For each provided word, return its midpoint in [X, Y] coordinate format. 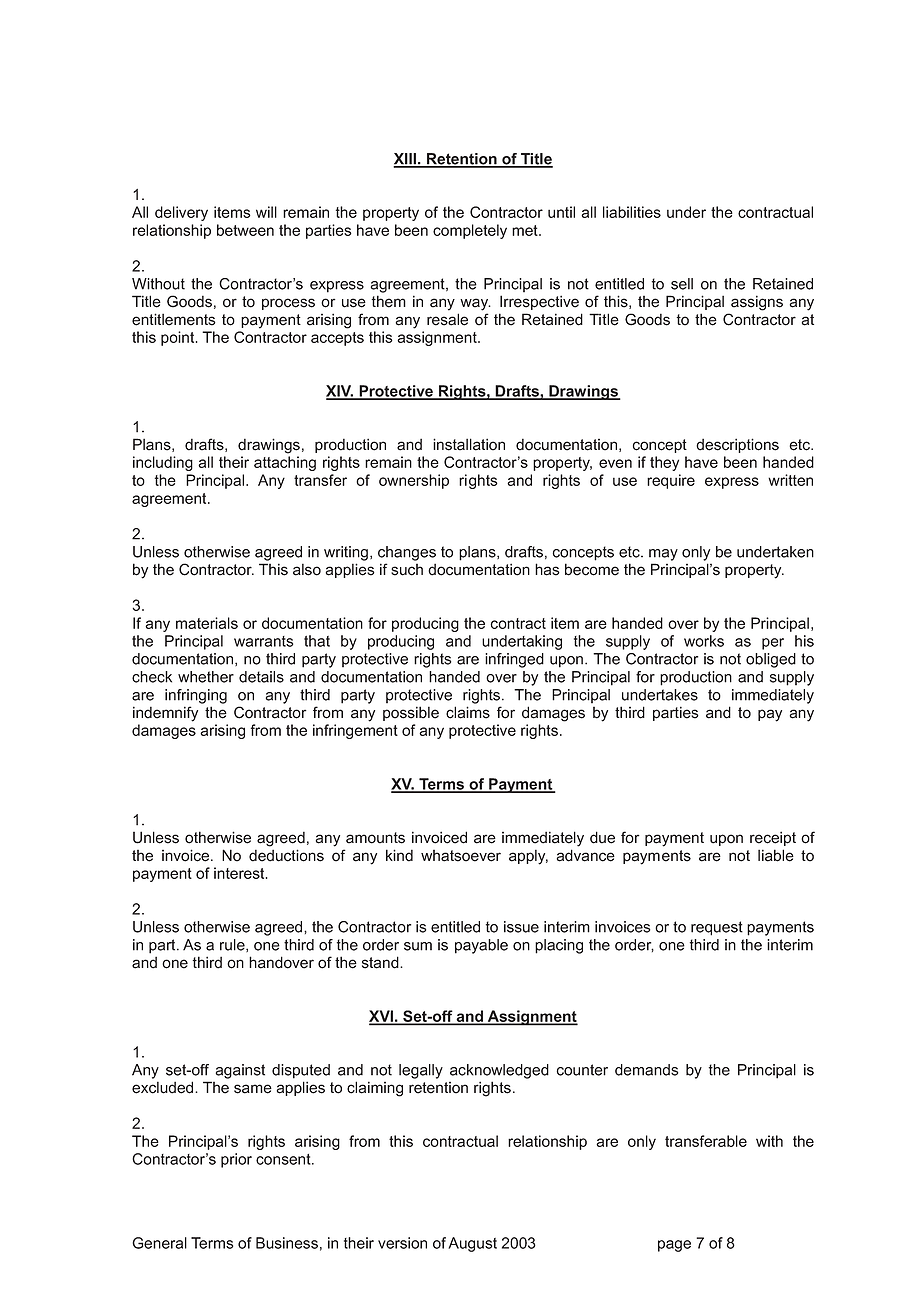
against [240, 1071]
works [704, 641]
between [245, 230]
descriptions [737, 445]
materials [207, 623]
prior [236, 1160]
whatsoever [461, 856]
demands [646, 1070]
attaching [285, 463]
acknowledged [499, 1071]
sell [682, 284]
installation [469, 444]
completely [470, 231]
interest [240, 873]
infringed [514, 660]
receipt [773, 838]
